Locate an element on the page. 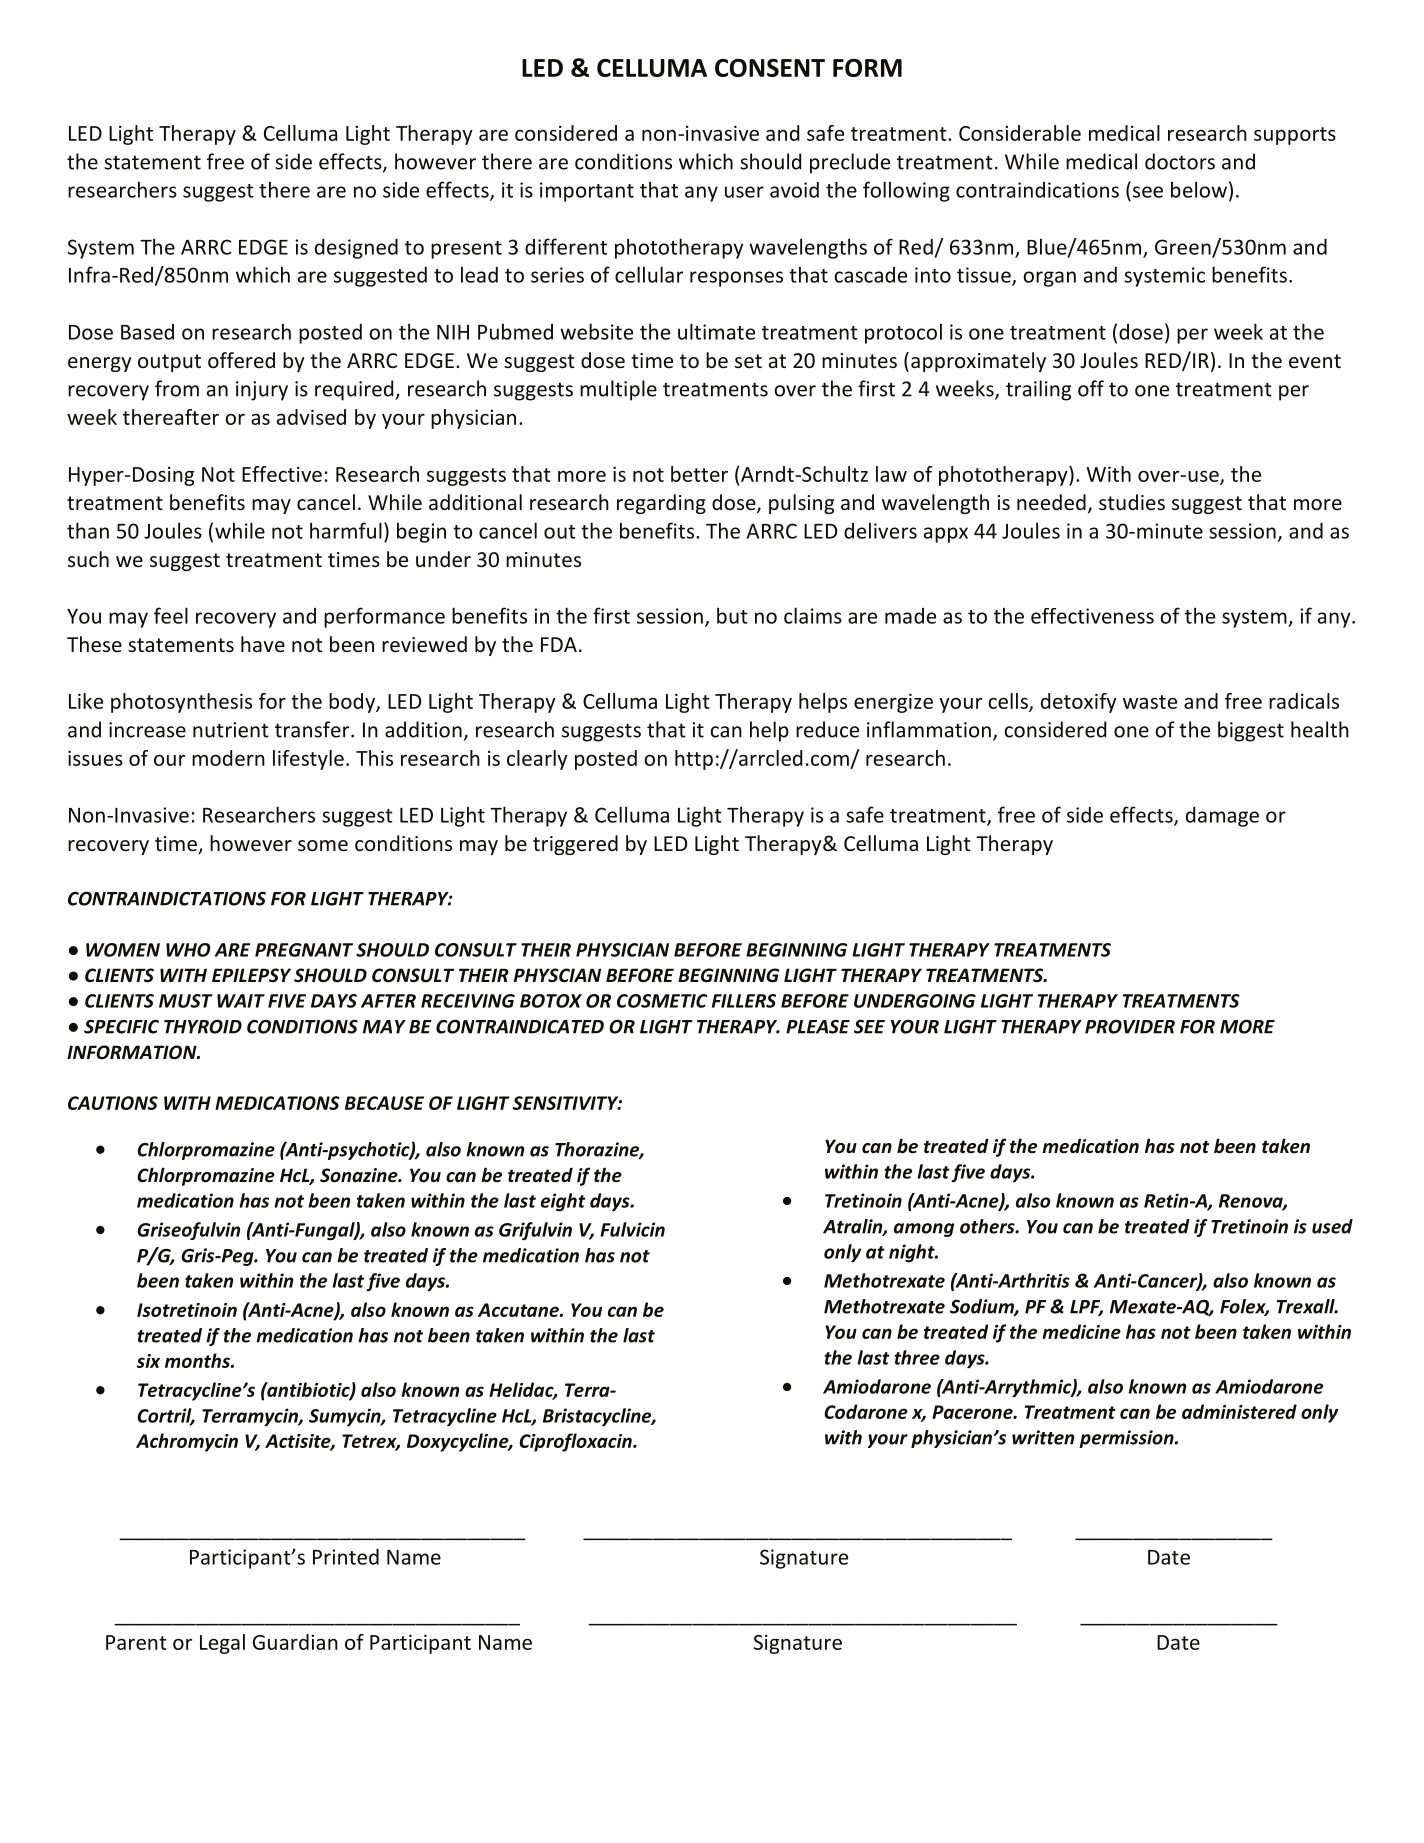  some is located at coordinates (323, 845).
